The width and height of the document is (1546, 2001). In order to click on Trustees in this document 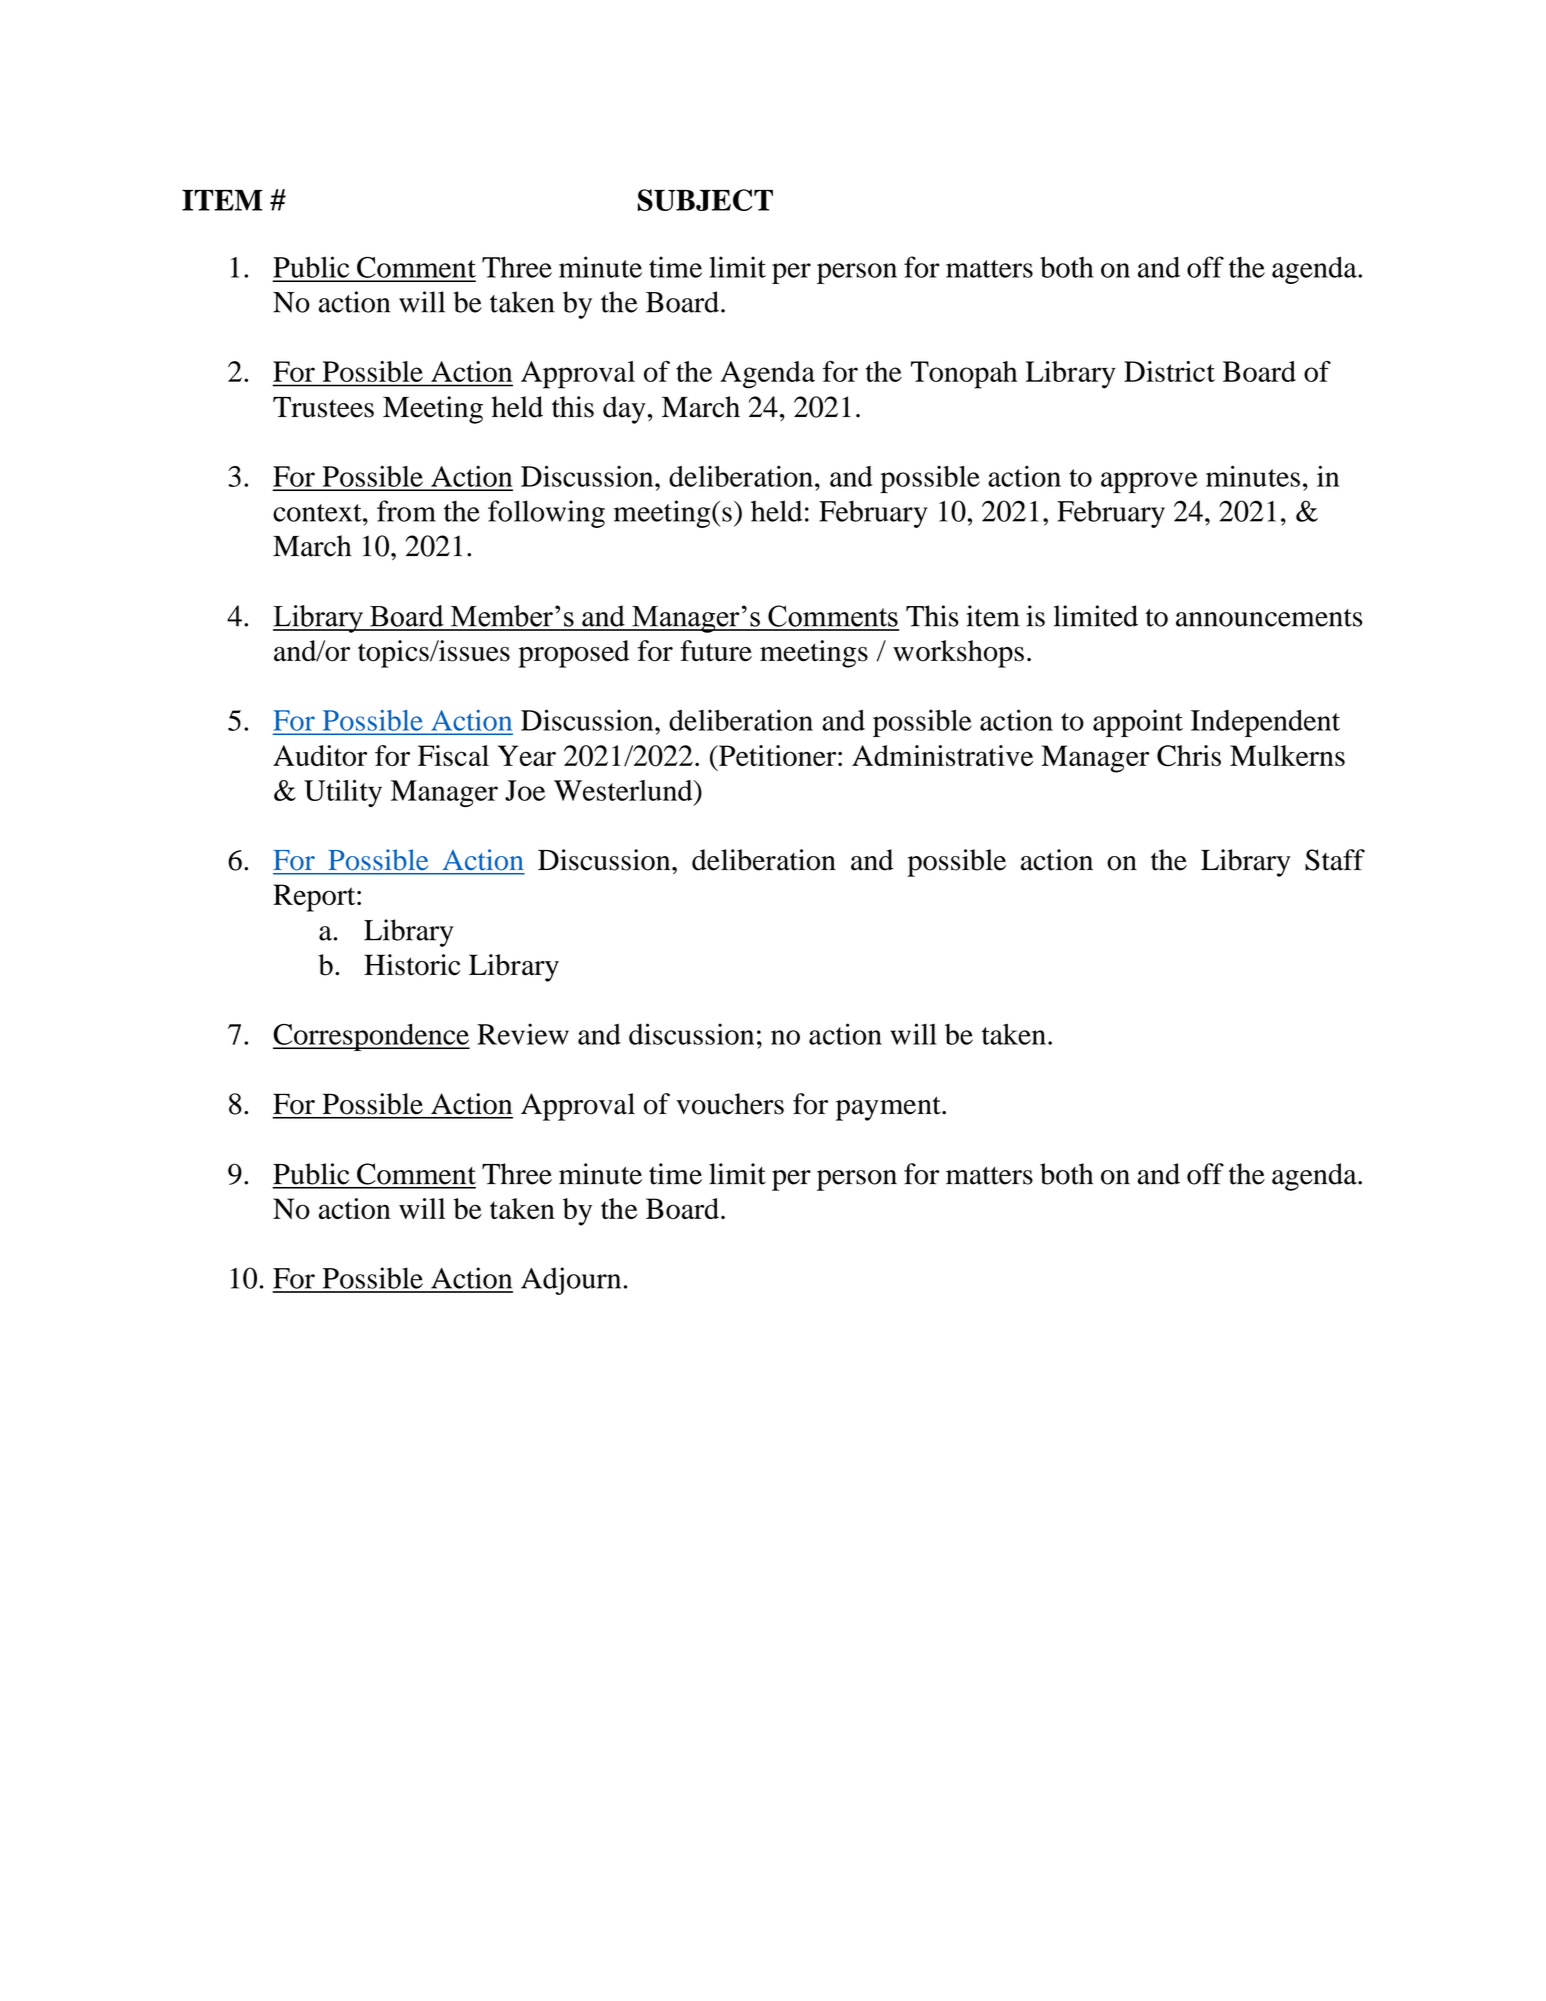, I will do `click(323, 407)`.
